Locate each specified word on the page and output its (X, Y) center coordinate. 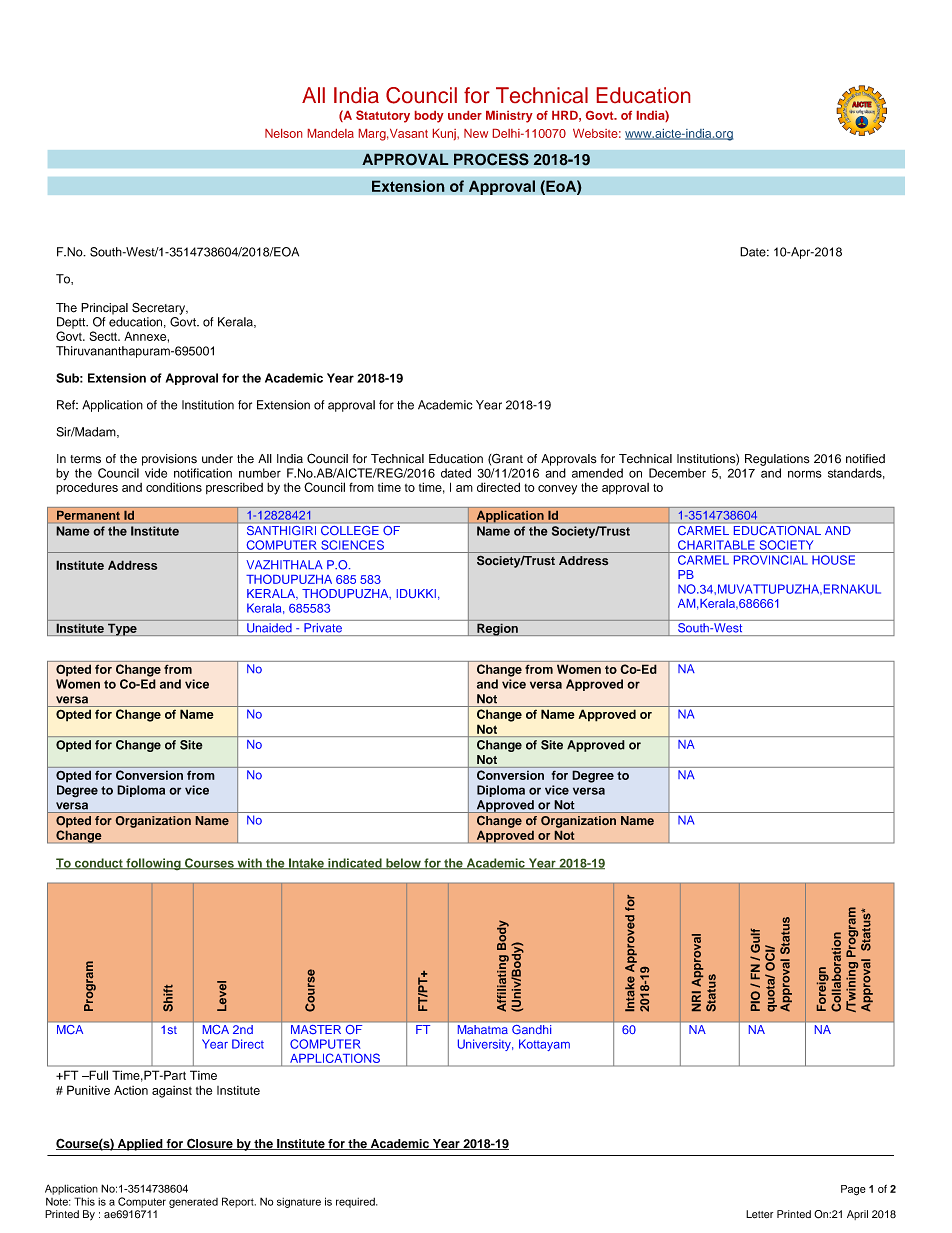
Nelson (283, 133)
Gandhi (531, 1029)
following (153, 864)
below (403, 864)
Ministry (509, 117)
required (356, 1203)
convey (557, 490)
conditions (174, 487)
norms (805, 474)
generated (193, 1203)
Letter (759, 1214)
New (476, 133)
